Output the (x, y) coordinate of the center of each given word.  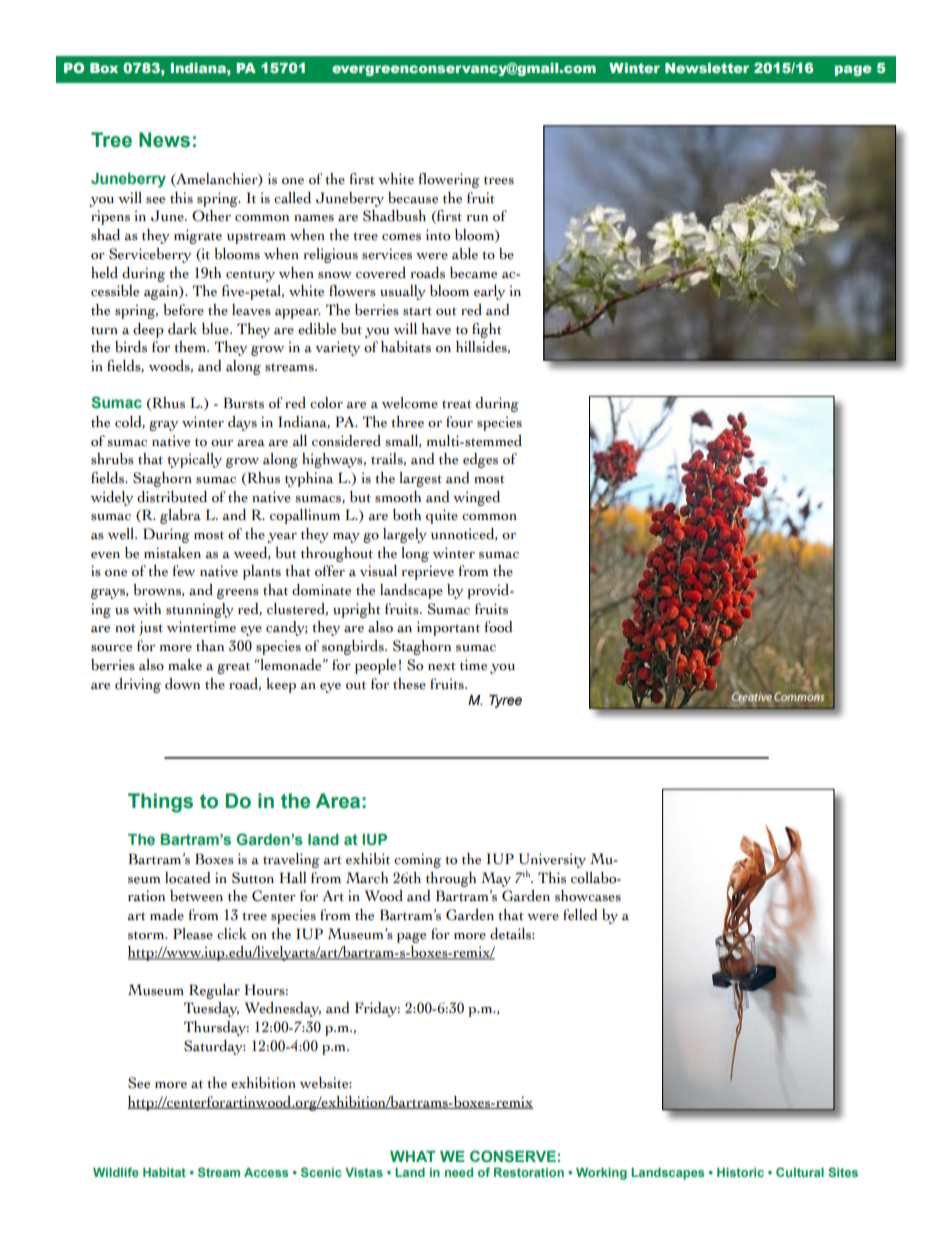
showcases (588, 896)
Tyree (505, 701)
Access (266, 1172)
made (167, 915)
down (182, 684)
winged (476, 498)
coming (417, 860)
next (442, 666)
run (477, 218)
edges (480, 460)
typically (194, 460)
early (489, 292)
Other (211, 216)
